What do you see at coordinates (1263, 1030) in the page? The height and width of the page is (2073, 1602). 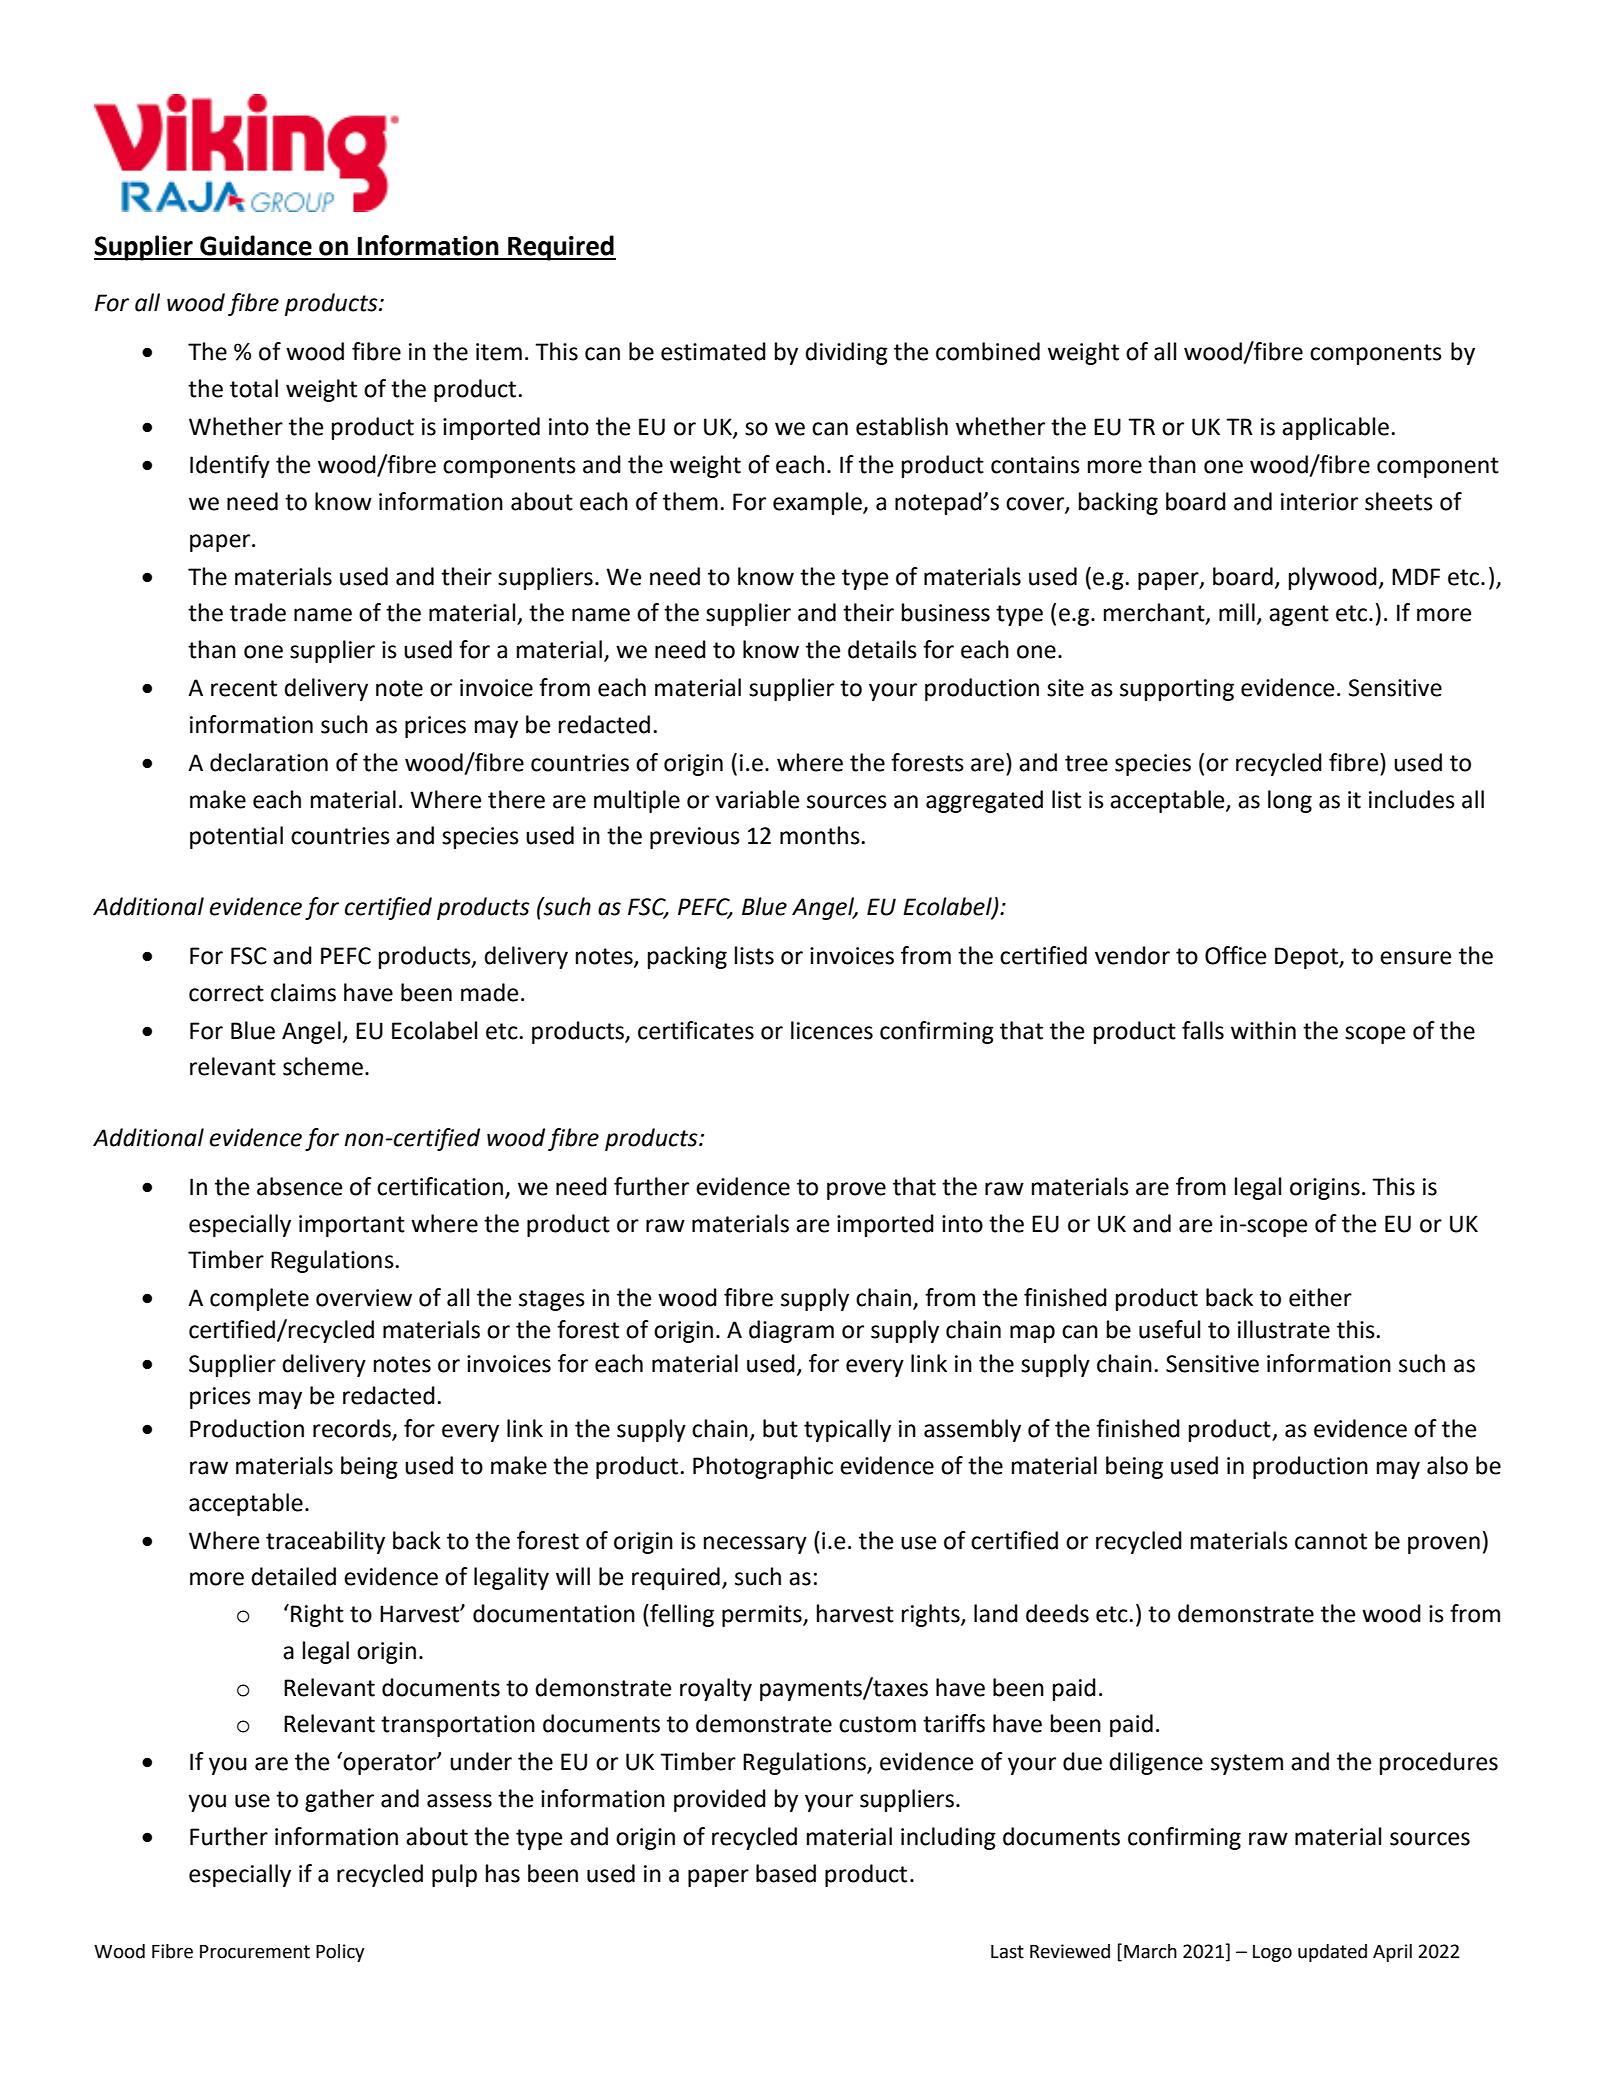 I see `within` at bounding box center [1263, 1030].
